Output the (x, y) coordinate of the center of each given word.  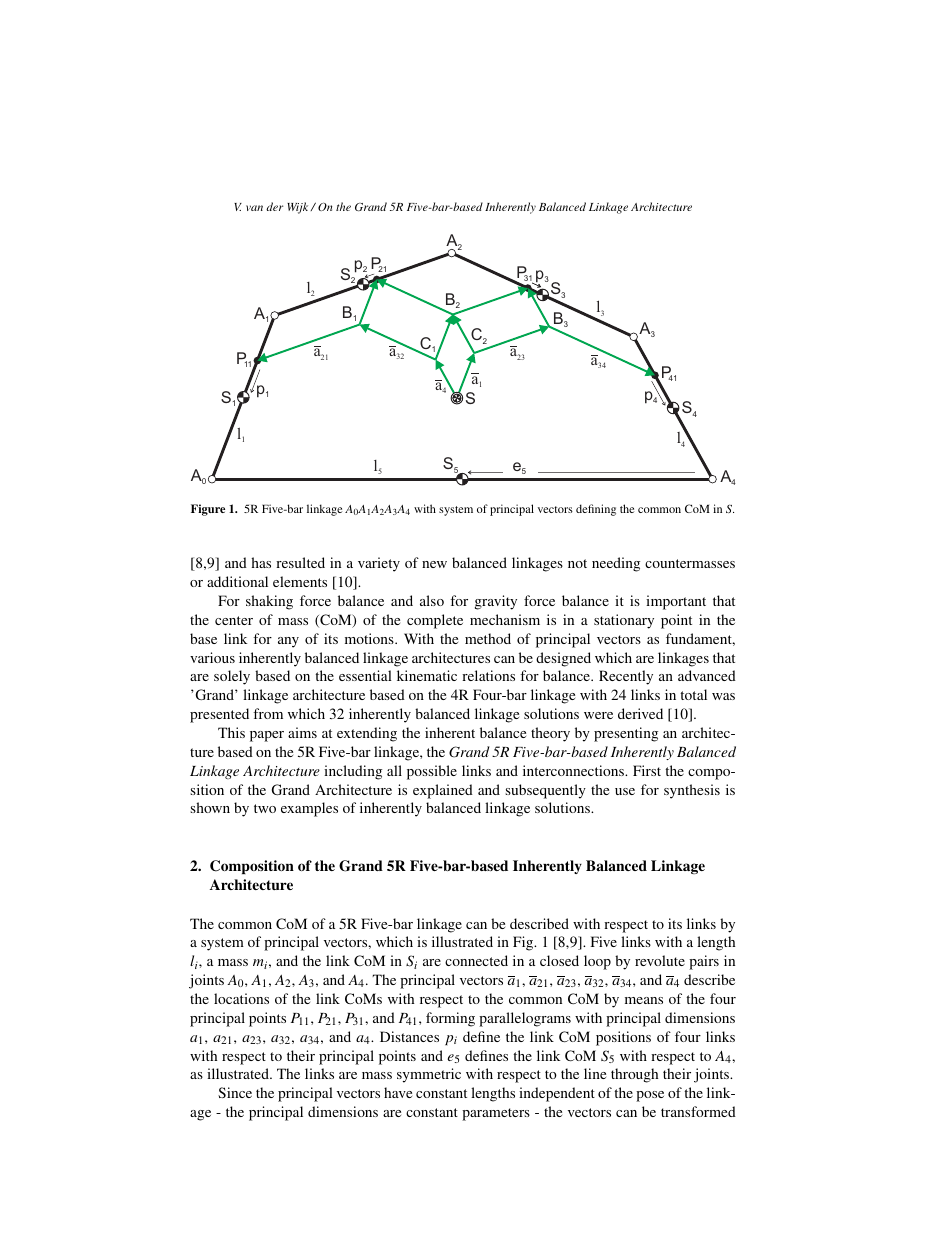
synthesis (692, 791)
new (434, 564)
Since (235, 1092)
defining (596, 510)
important (676, 602)
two (265, 808)
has (261, 562)
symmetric (429, 1075)
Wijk (297, 208)
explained (443, 791)
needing (616, 564)
